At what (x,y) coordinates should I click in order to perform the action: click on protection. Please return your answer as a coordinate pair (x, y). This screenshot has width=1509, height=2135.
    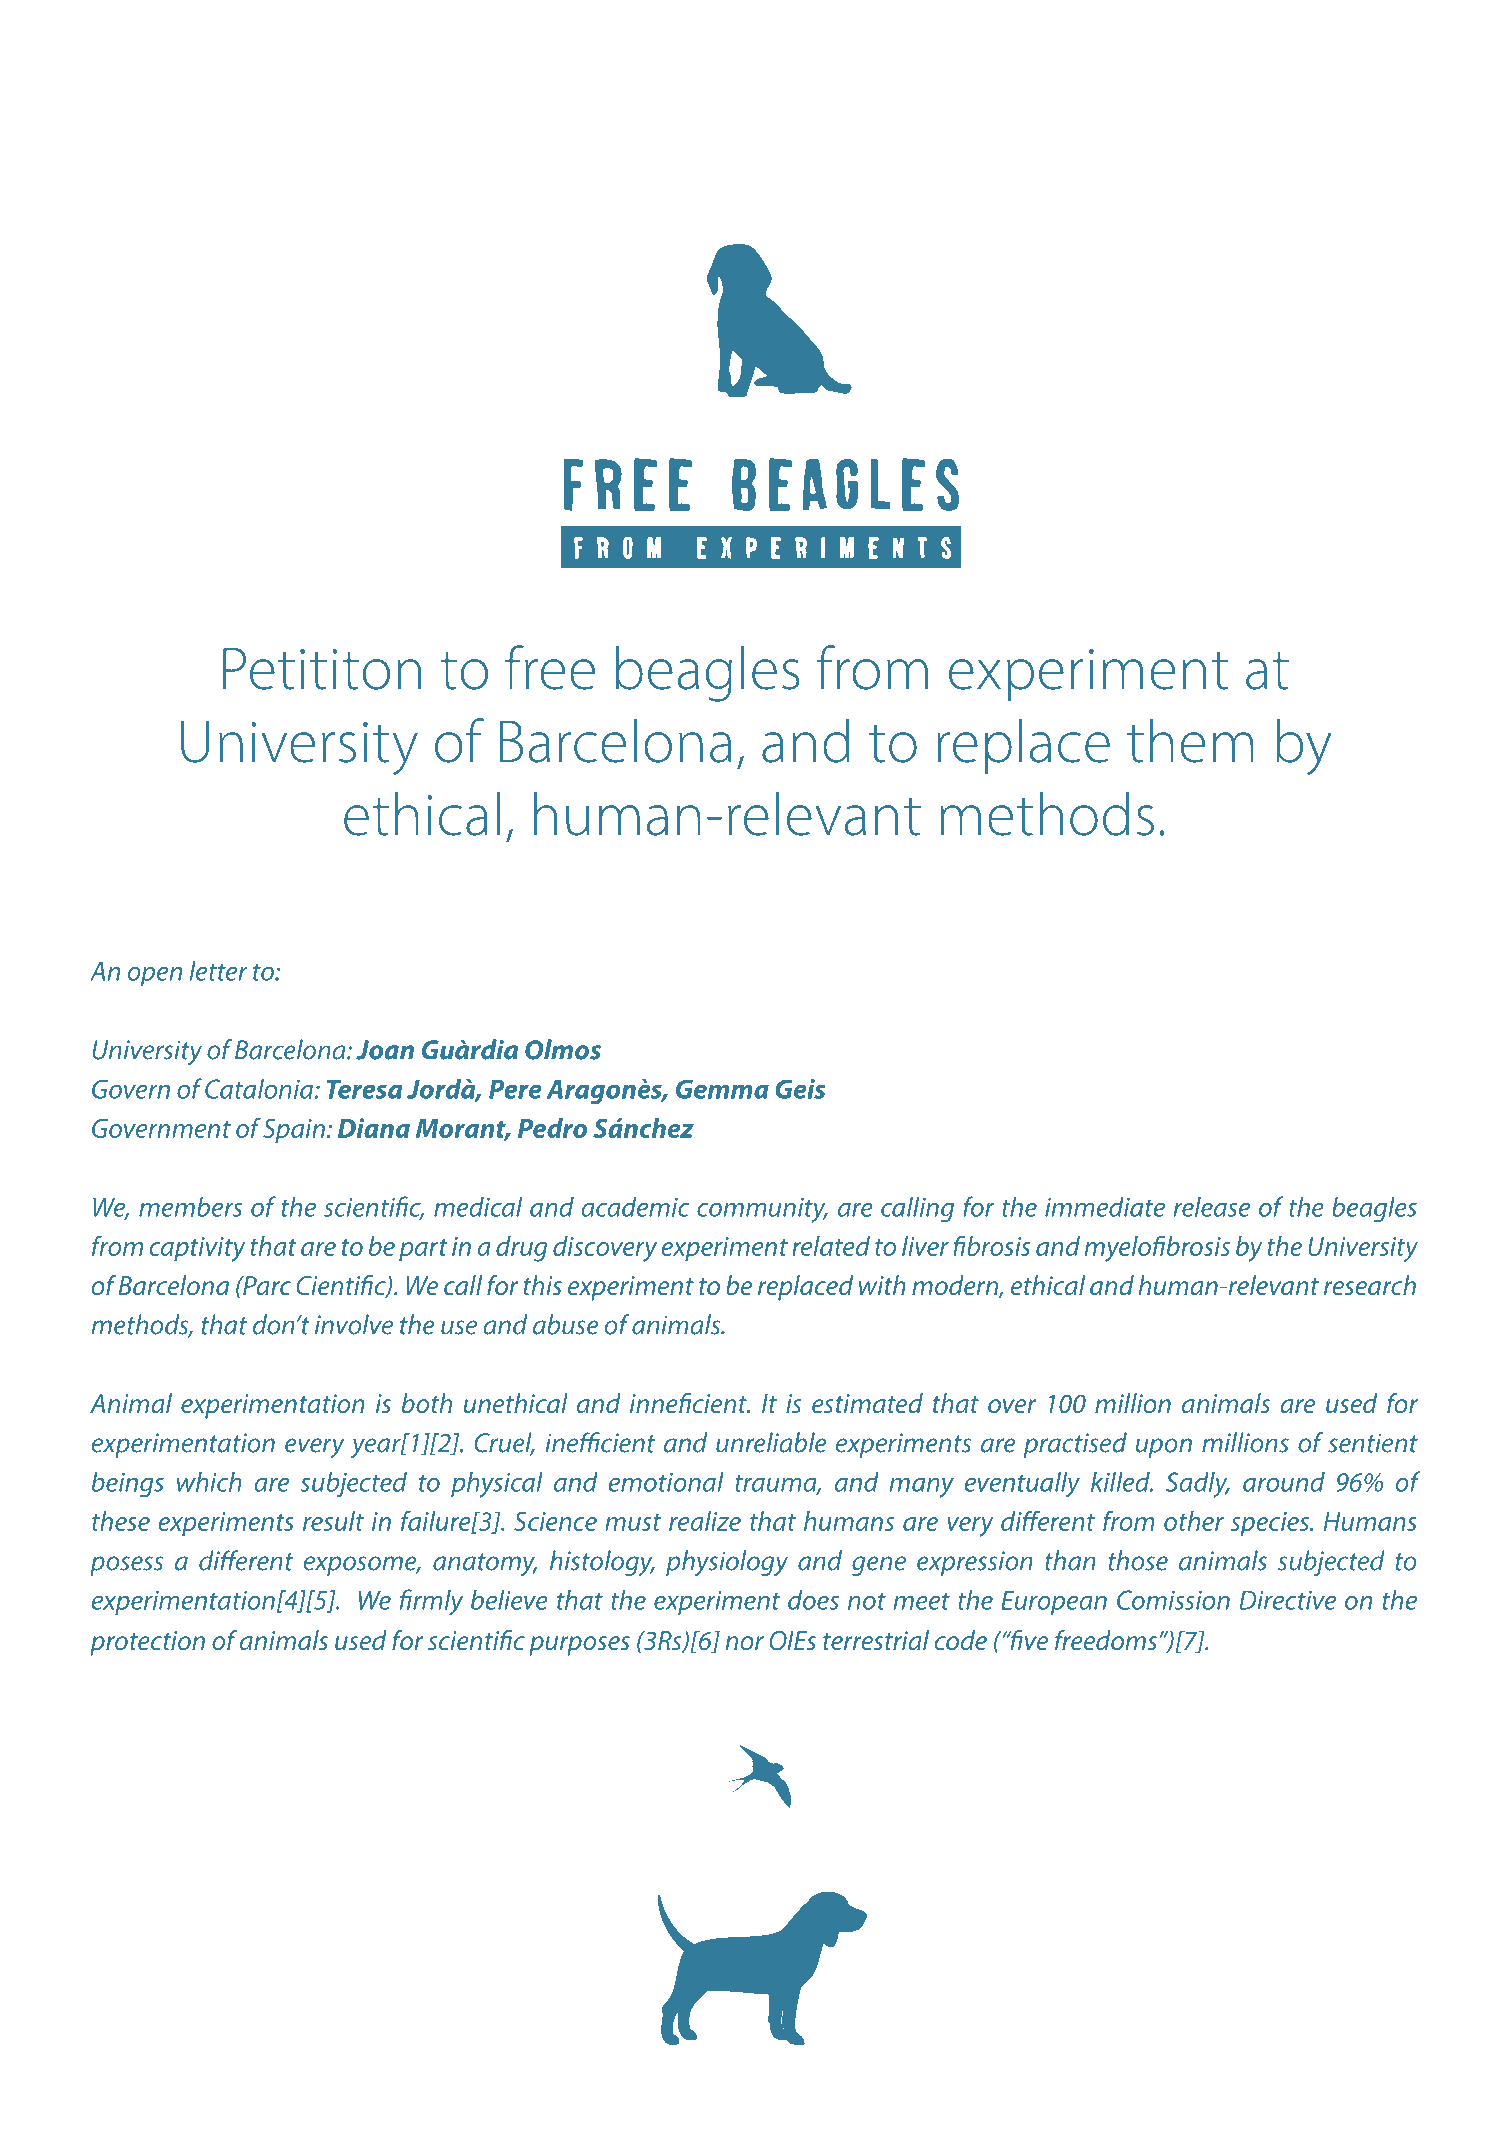
    Looking at the image, I should click on (147, 1643).
